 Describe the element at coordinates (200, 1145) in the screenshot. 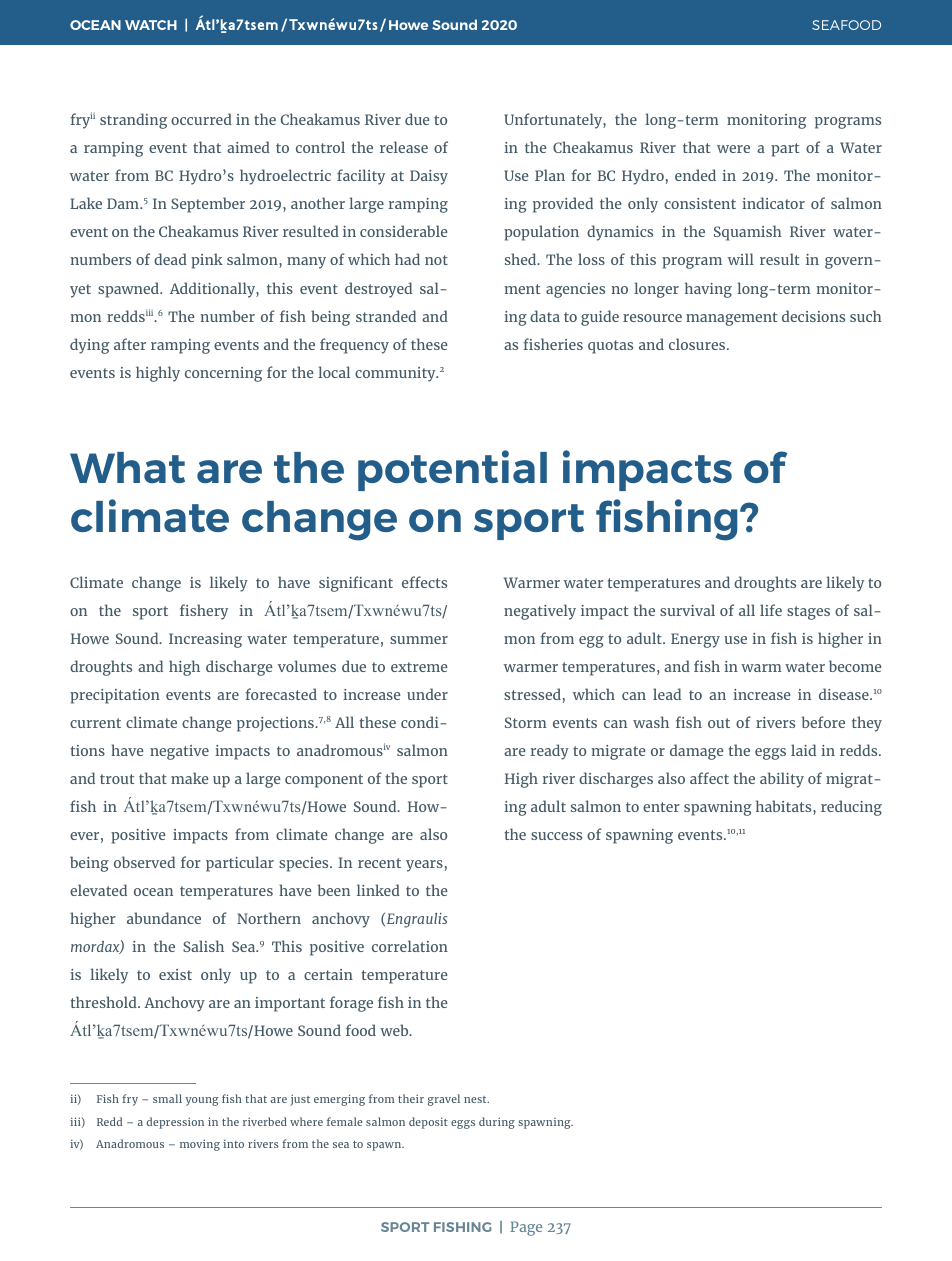

I see `moving` at that location.
